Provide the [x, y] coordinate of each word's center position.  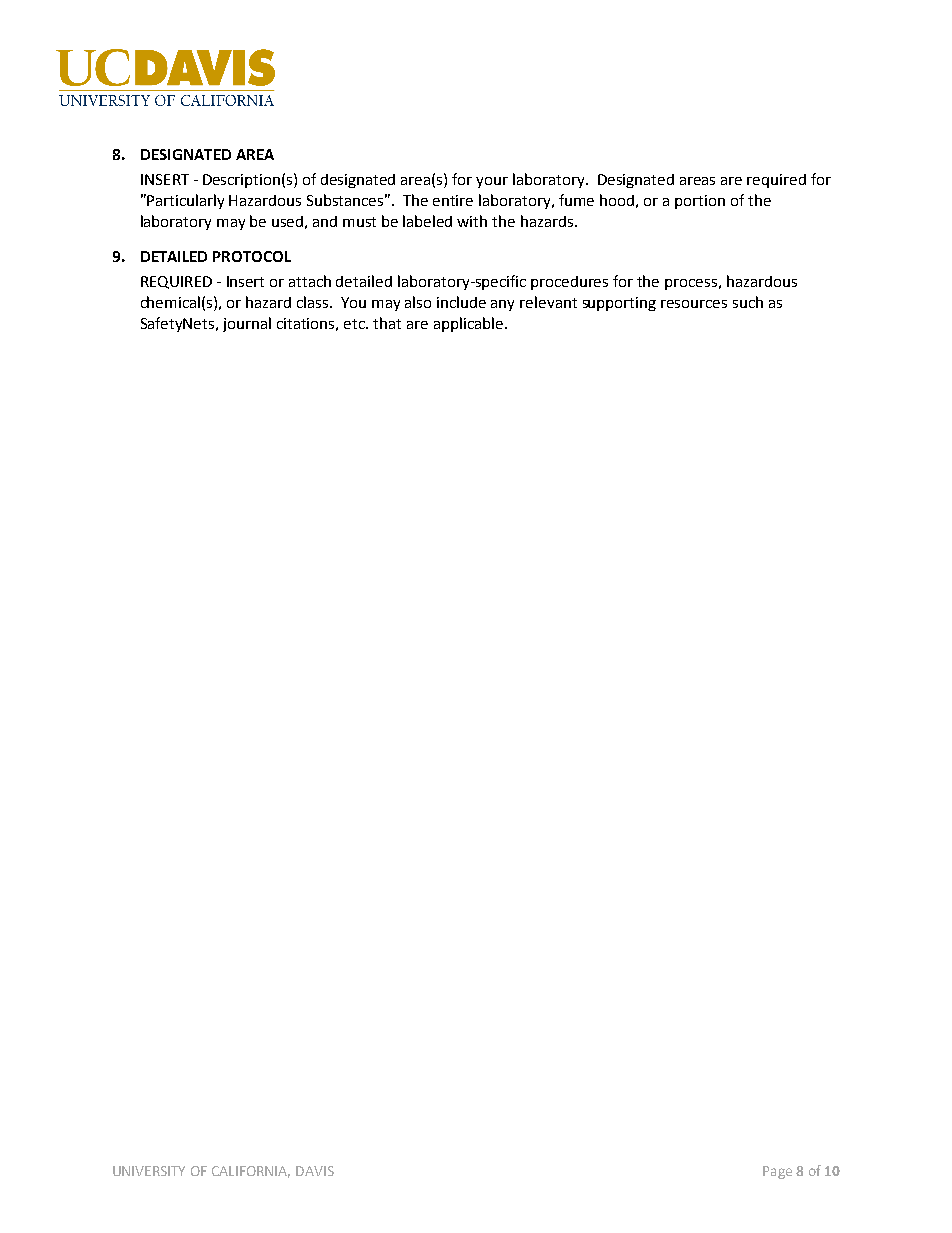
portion [700, 202]
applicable [468, 324]
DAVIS [315, 1171]
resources [694, 304]
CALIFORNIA [251, 1172]
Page [777, 1172]
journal [247, 324]
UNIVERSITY [149, 1171]
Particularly [185, 201]
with [472, 221]
